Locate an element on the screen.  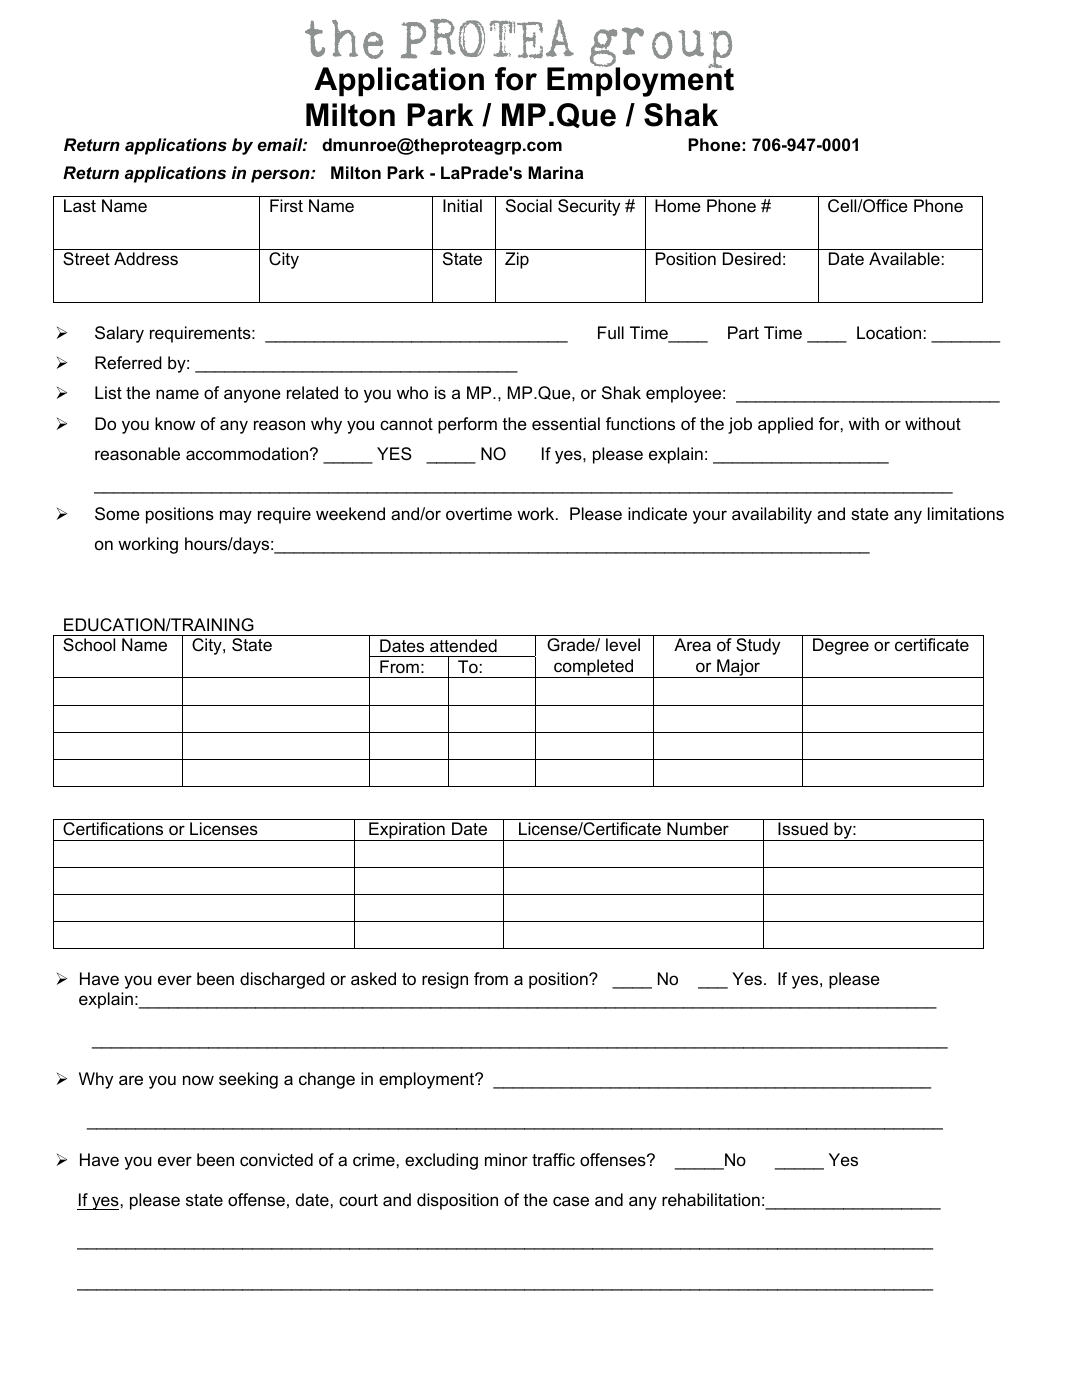
convicted is located at coordinates (276, 1159).
